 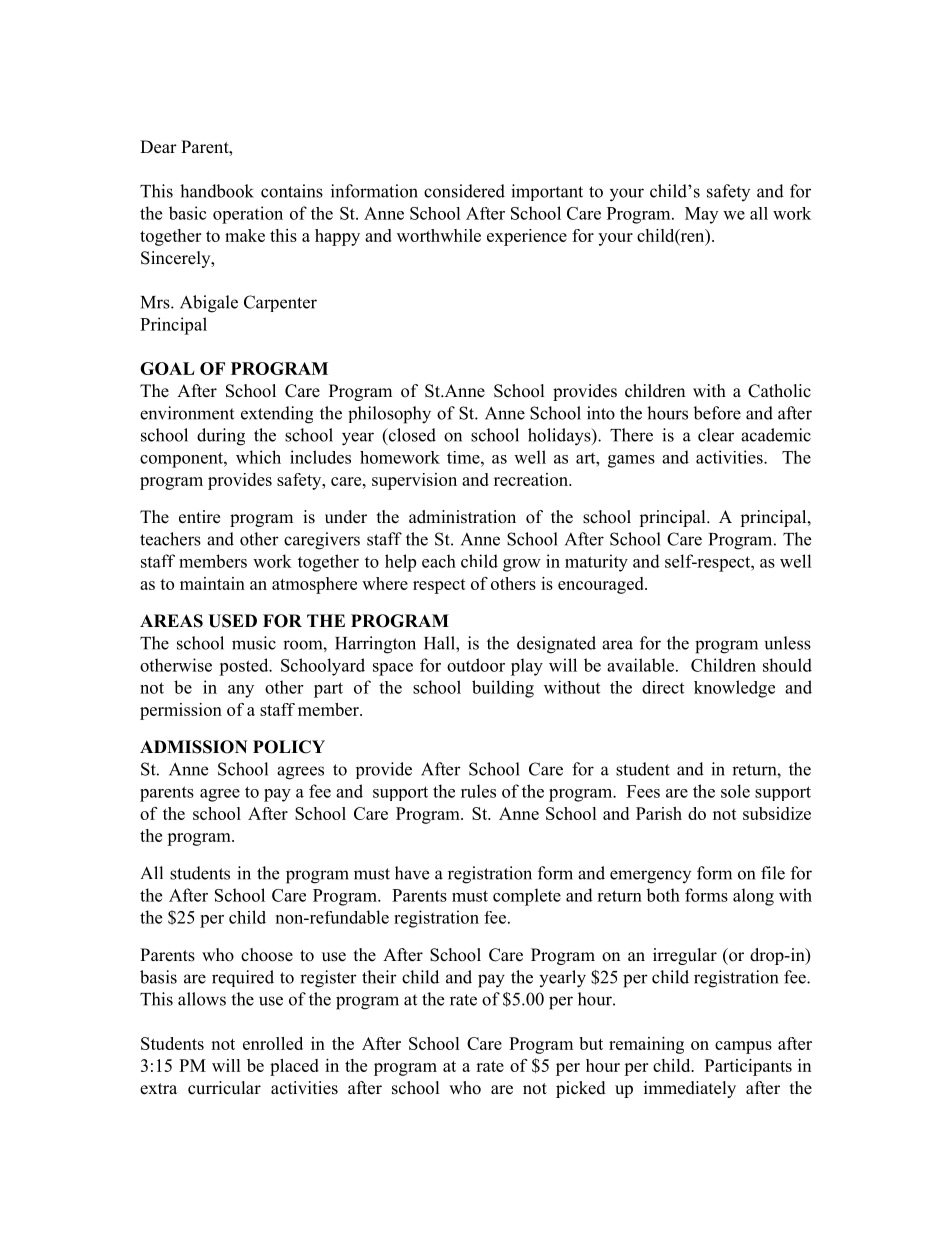 I want to click on USED, so click(x=232, y=621).
